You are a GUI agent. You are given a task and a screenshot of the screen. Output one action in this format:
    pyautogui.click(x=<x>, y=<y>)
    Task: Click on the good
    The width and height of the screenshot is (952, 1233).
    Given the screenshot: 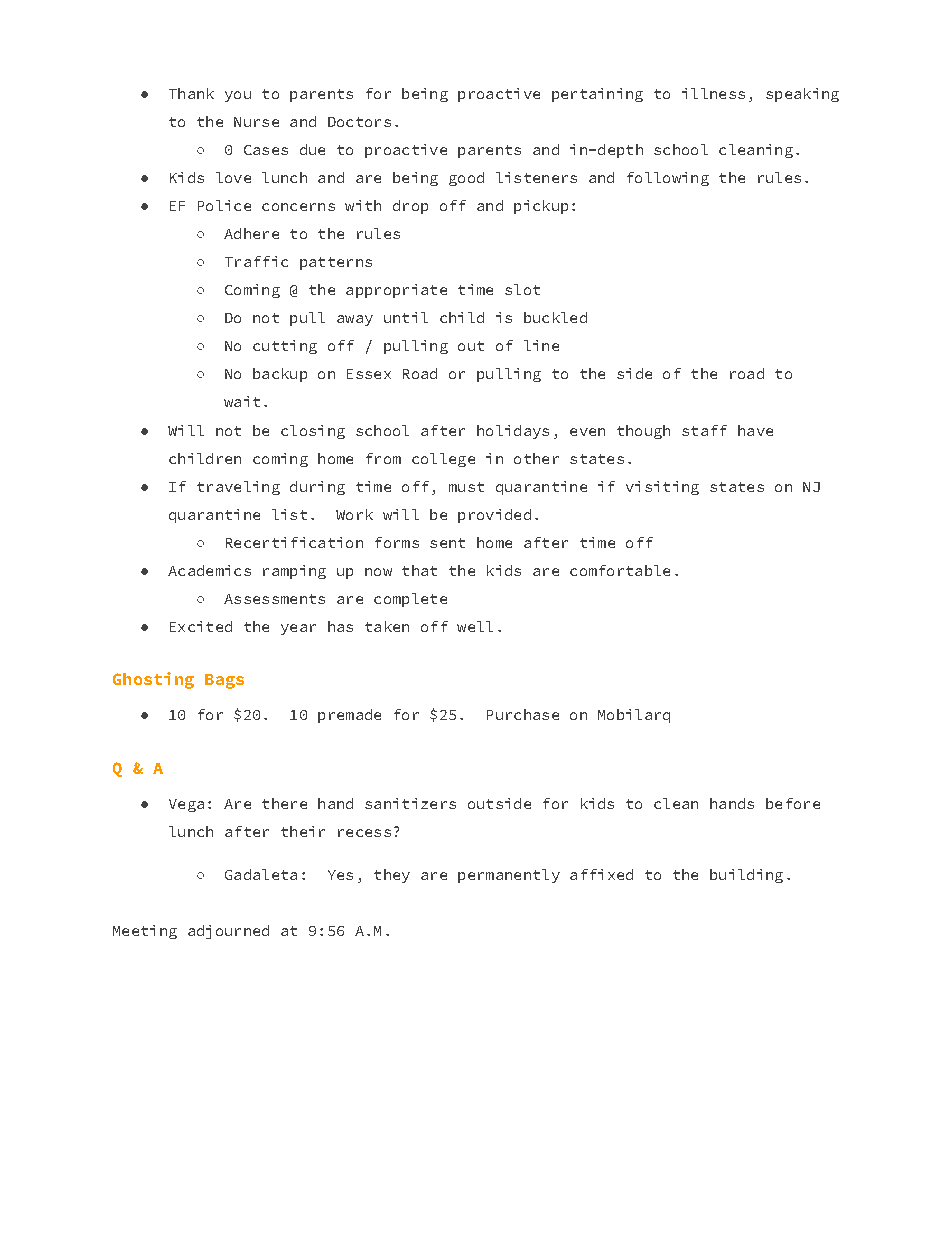 What is the action you would take?
    pyautogui.click(x=466, y=179)
